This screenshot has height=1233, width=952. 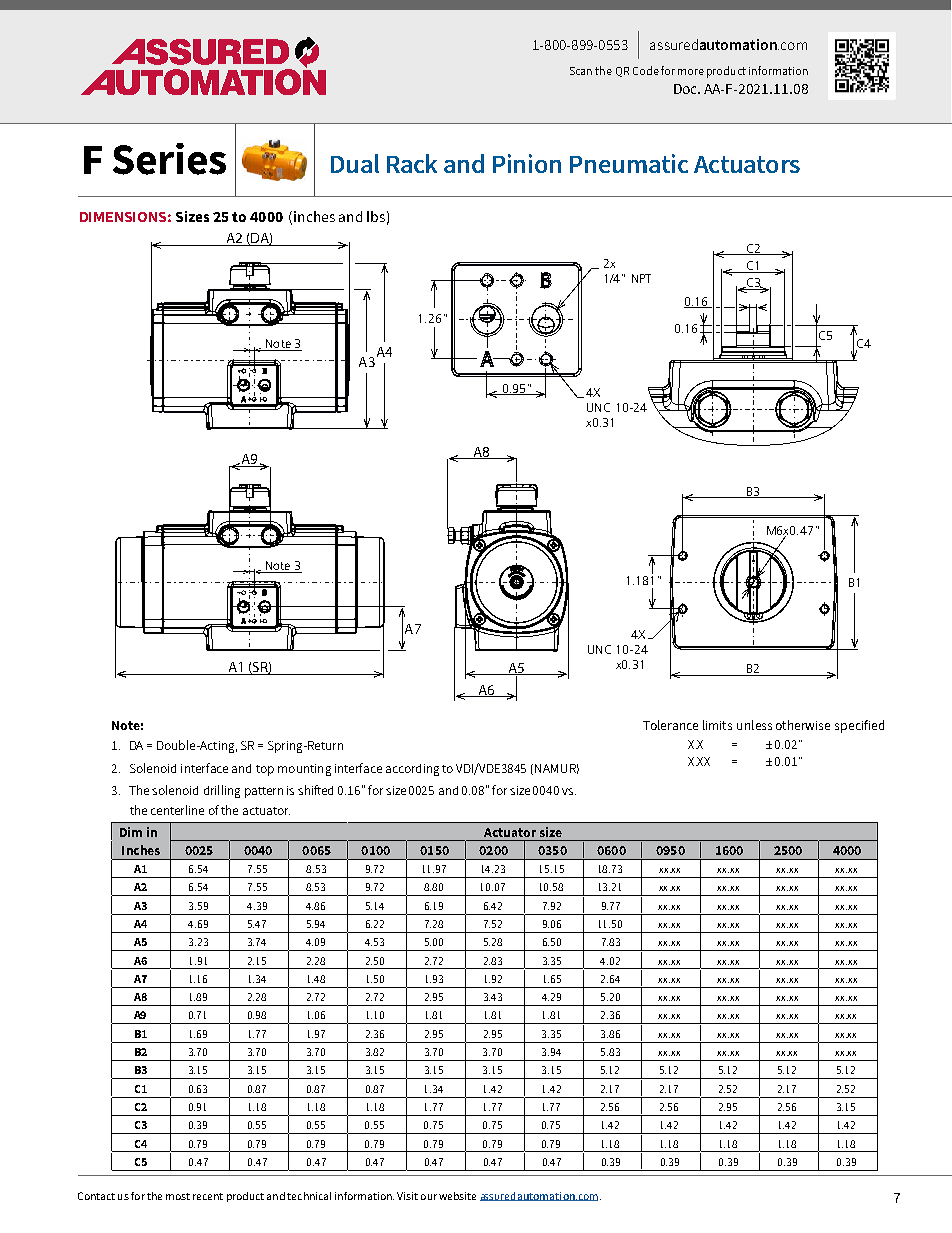 I want to click on most, so click(x=178, y=1196).
